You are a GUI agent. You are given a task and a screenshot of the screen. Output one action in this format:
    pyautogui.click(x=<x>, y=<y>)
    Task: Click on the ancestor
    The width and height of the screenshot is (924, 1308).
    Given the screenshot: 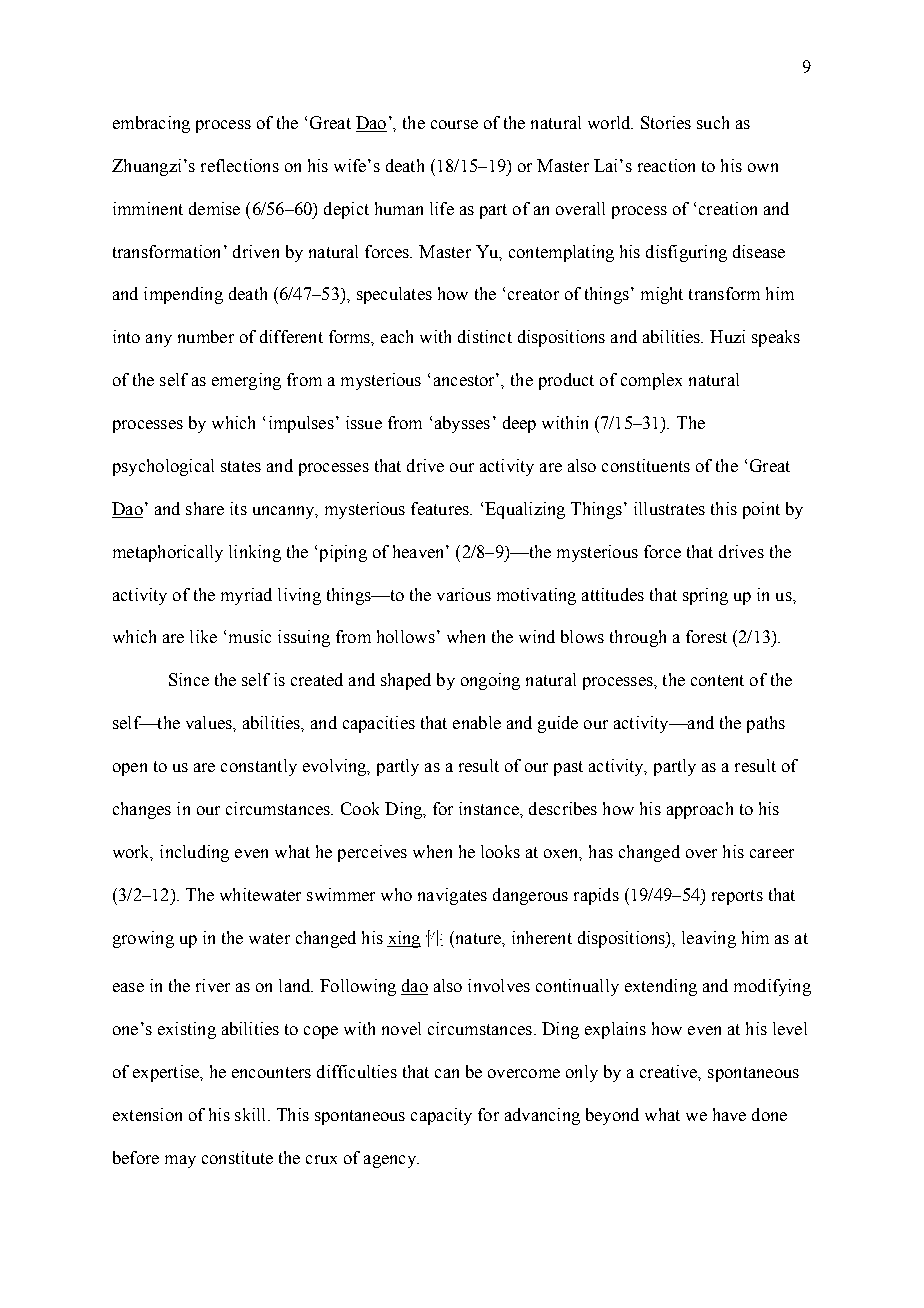 What is the action you would take?
    pyautogui.click(x=465, y=379)
